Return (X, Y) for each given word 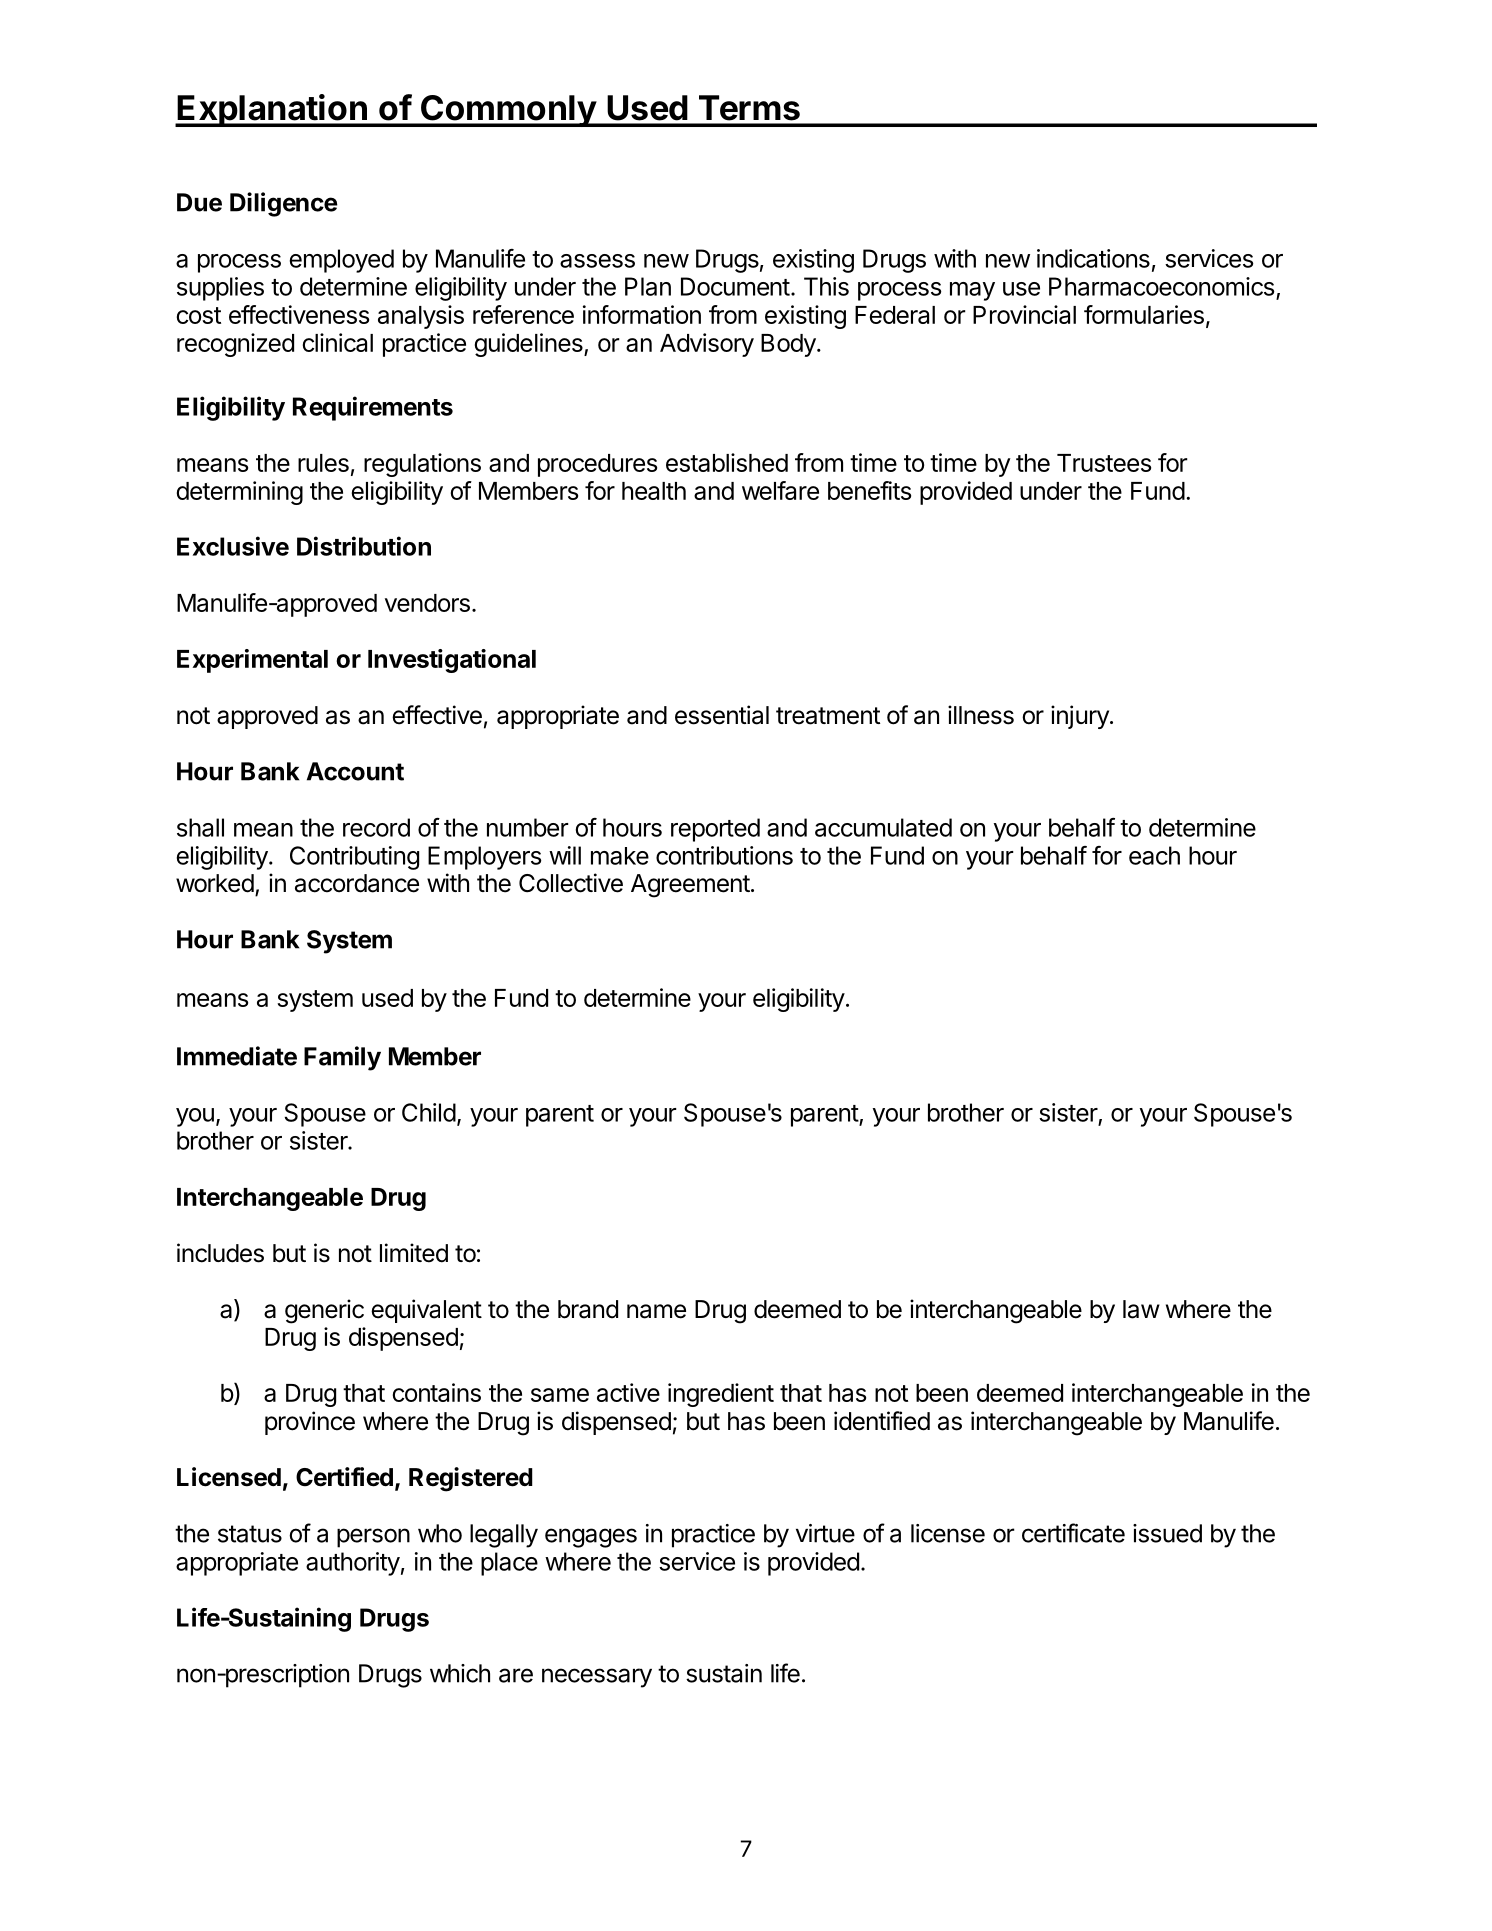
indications (1093, 258)
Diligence (284, 204)
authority (353, 1564)
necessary (597, 1678)
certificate (1073, 1533)
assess (597, 261)
